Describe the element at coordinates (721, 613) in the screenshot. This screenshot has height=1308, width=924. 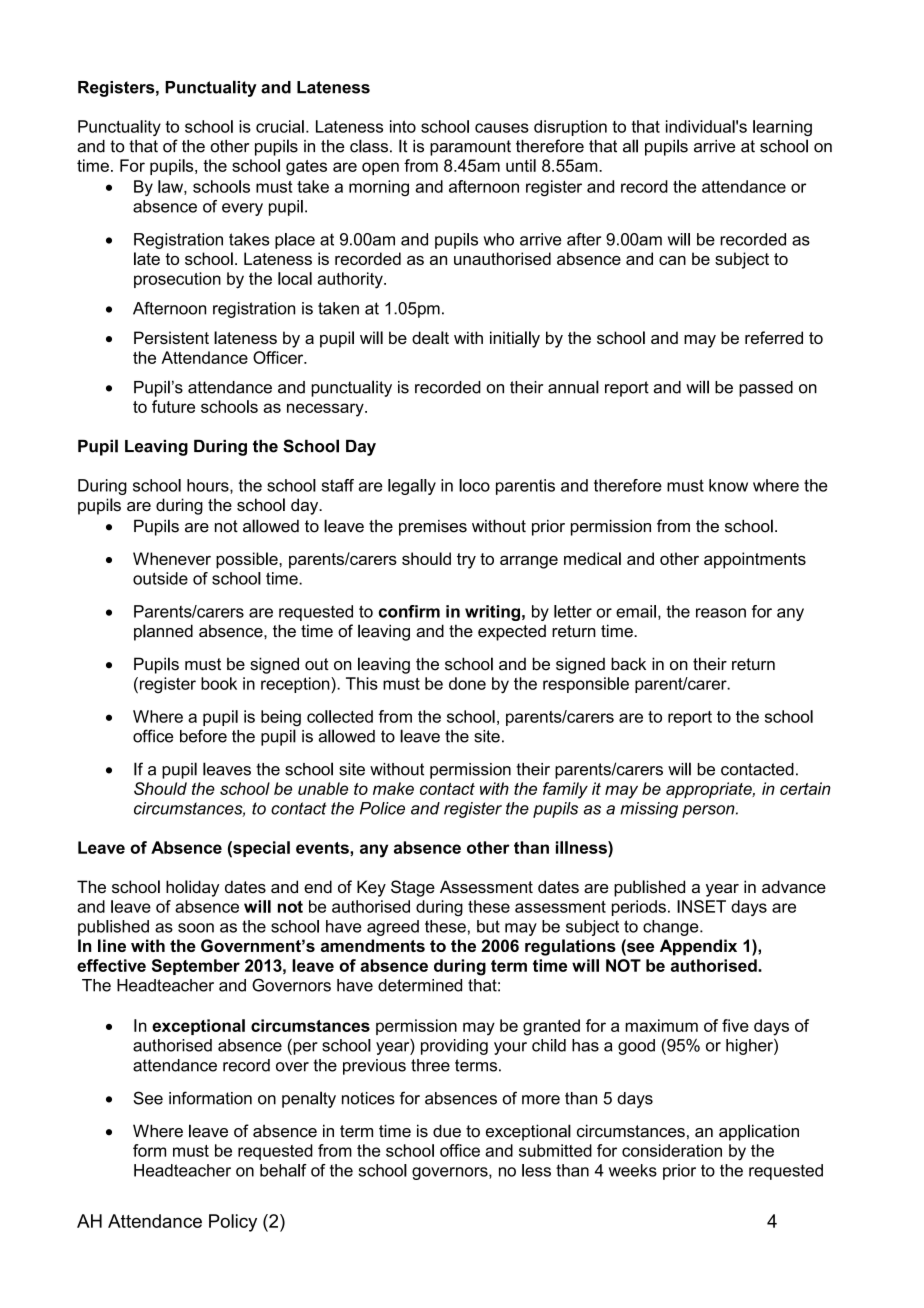
I see `reason` at that location.
